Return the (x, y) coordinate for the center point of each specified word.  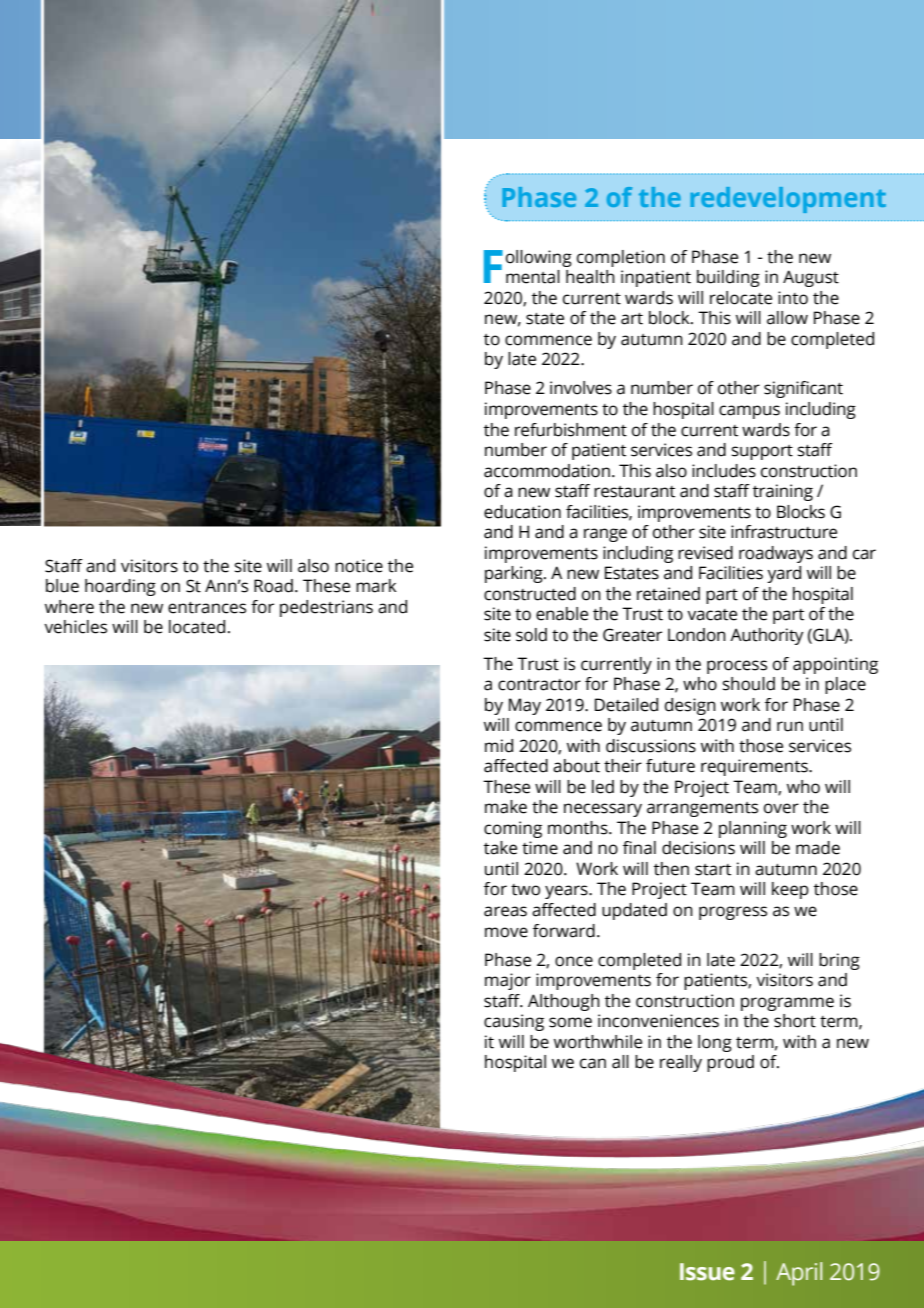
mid (499, 746)
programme (787, 1004)
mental (533, 277)
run (790, 726)
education (522, 512)
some (570, 1022)
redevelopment (788, 200)
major (508, 981)
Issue (707, 1272)
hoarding (120, 587)
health (590, 277)
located (197, 627)
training (783, 492)
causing (514, 1022)
